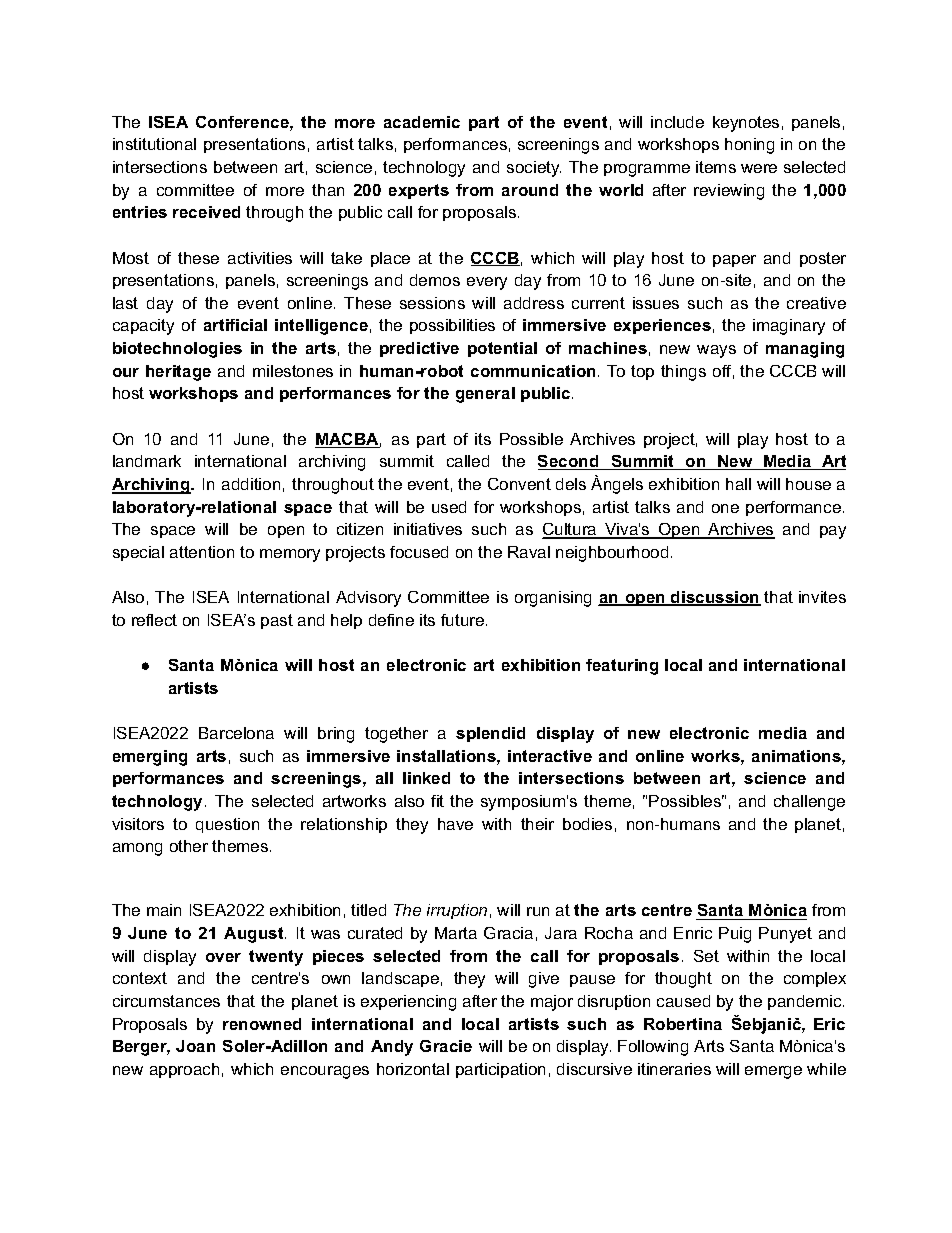 The image size is (952, 1233). What do you see at coordinates (622, 667) in the page?
I see `featuring` at bounding box center [622, 667].
